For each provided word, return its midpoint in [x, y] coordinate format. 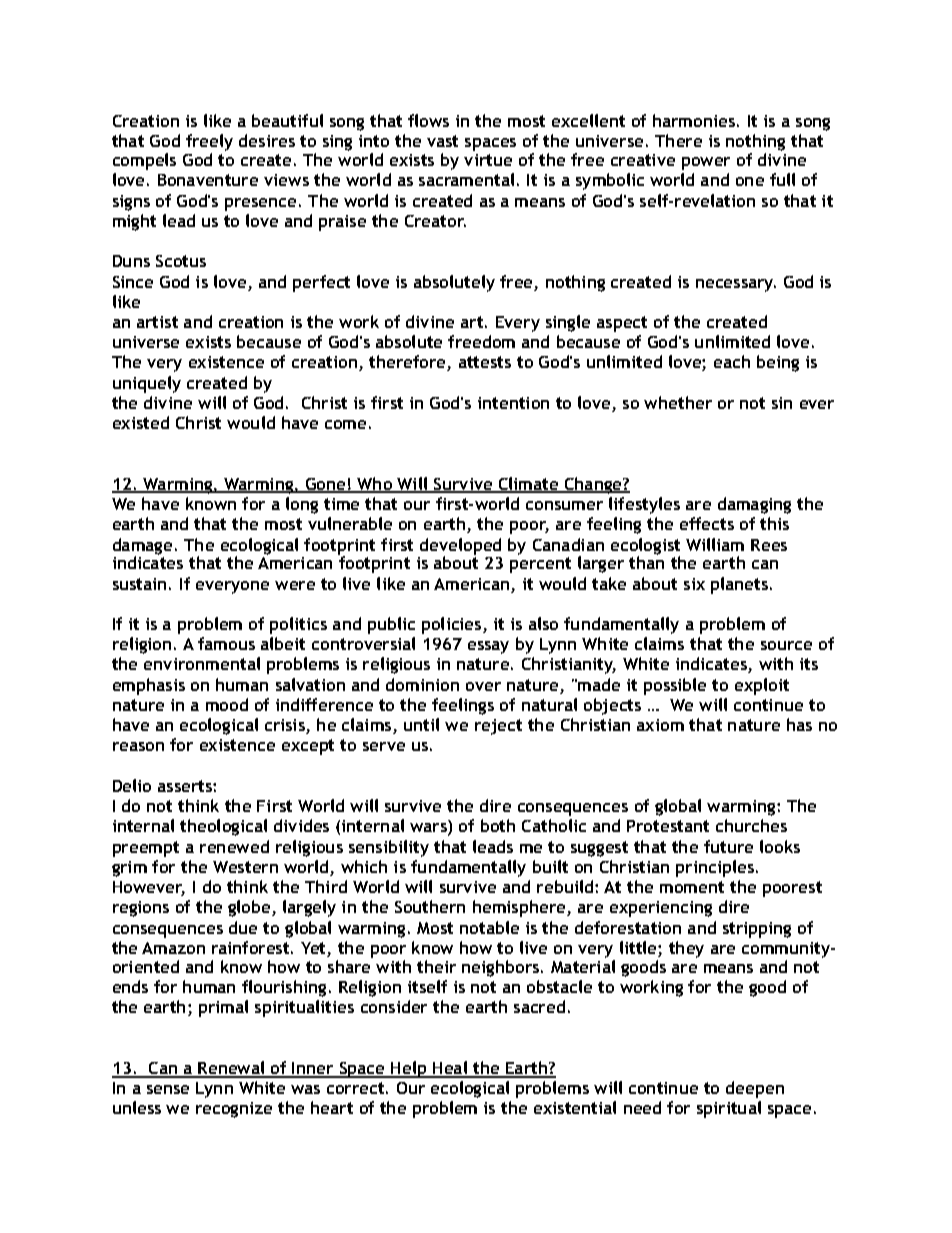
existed [141, 422]
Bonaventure [208, 180]
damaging [754, 505]
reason [138, 746]
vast [442, 141]
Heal [450, 1069]
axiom [660, 725]
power [706, 163]
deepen [755, 1089]
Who [375, 485]
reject [498, 727]
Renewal [232, 1069]
